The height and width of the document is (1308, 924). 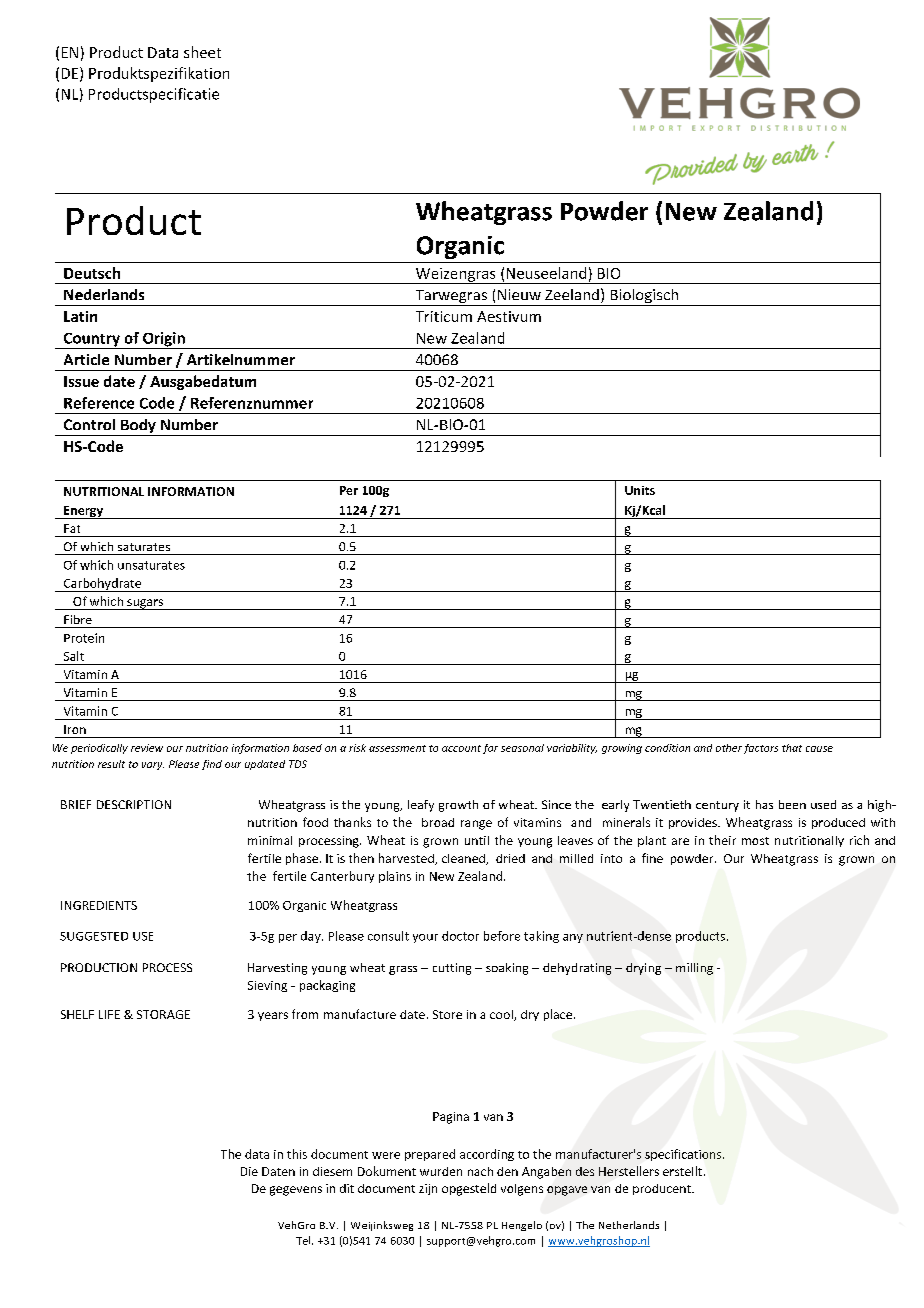 I want to click on sheet, so click(x=202, y=52).
